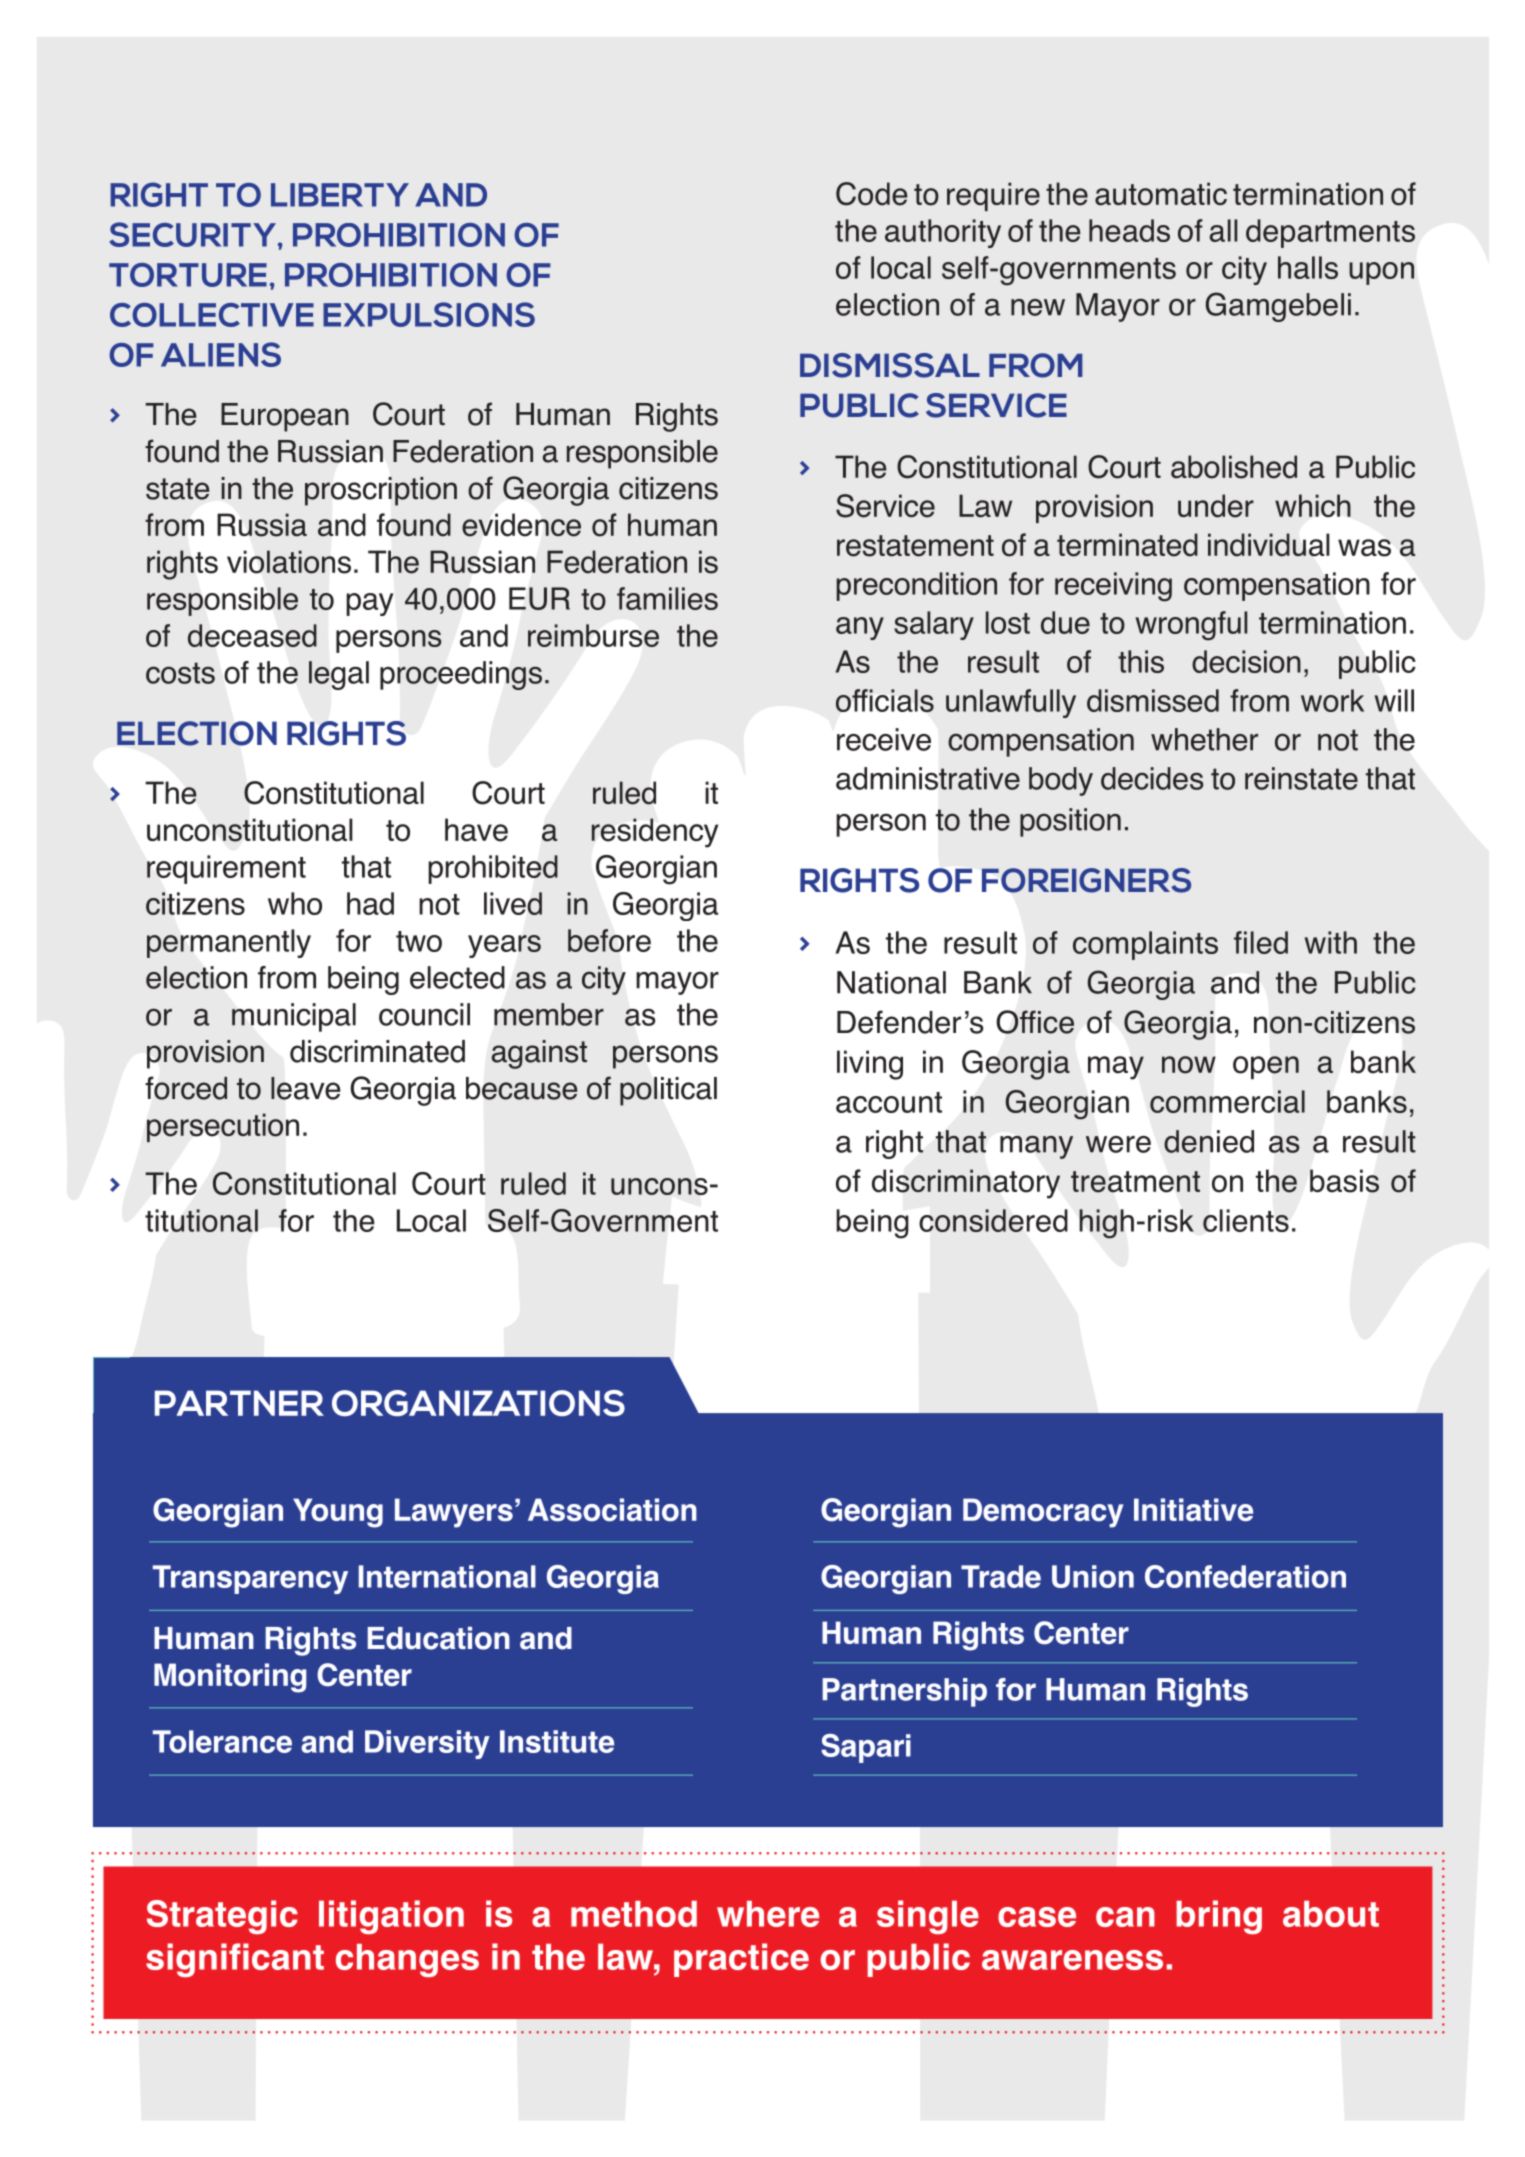 The width and height of the screenshot is (1525, 2157). Describe the element at coordinates (391, 1917) in the screenshot. I see `litigation` at that location.
